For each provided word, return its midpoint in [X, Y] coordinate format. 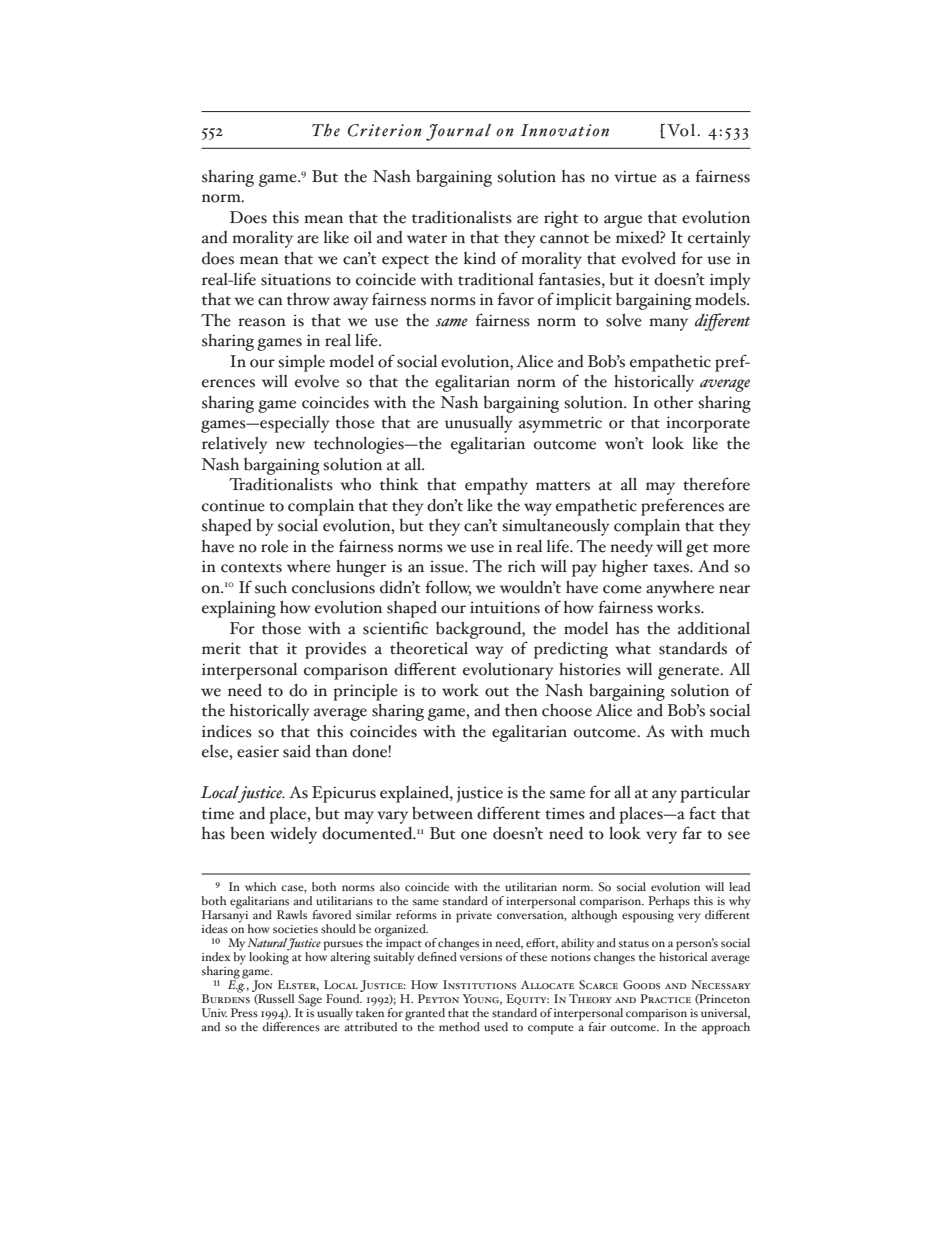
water [427, 239]
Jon [262, 987]
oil [363, 237]
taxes [672, 568]
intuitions [505, 607]
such [271, 587]
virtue [635, 176]
